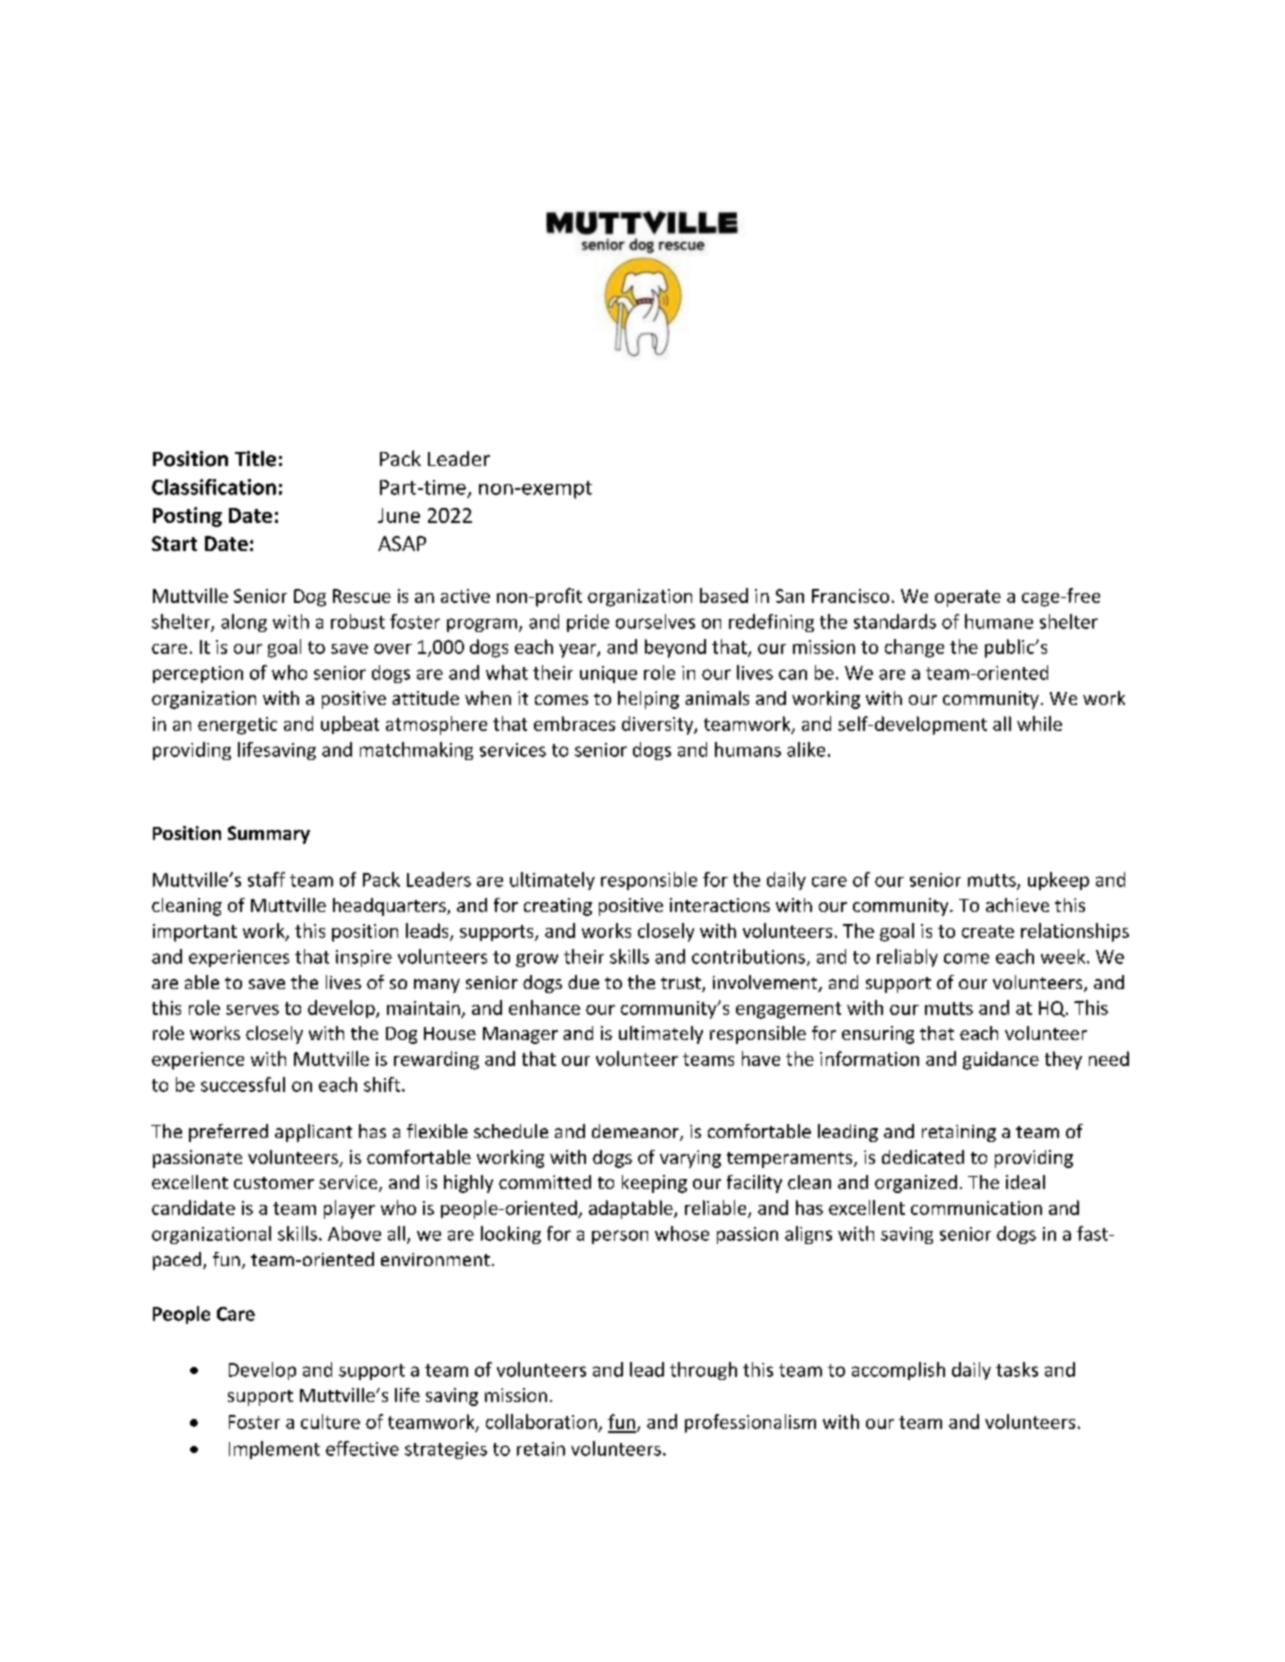  What do you see at coordinates (1058, 881) in the screenshot?
I see `upkeep` at bounding box center [1058, 881].
